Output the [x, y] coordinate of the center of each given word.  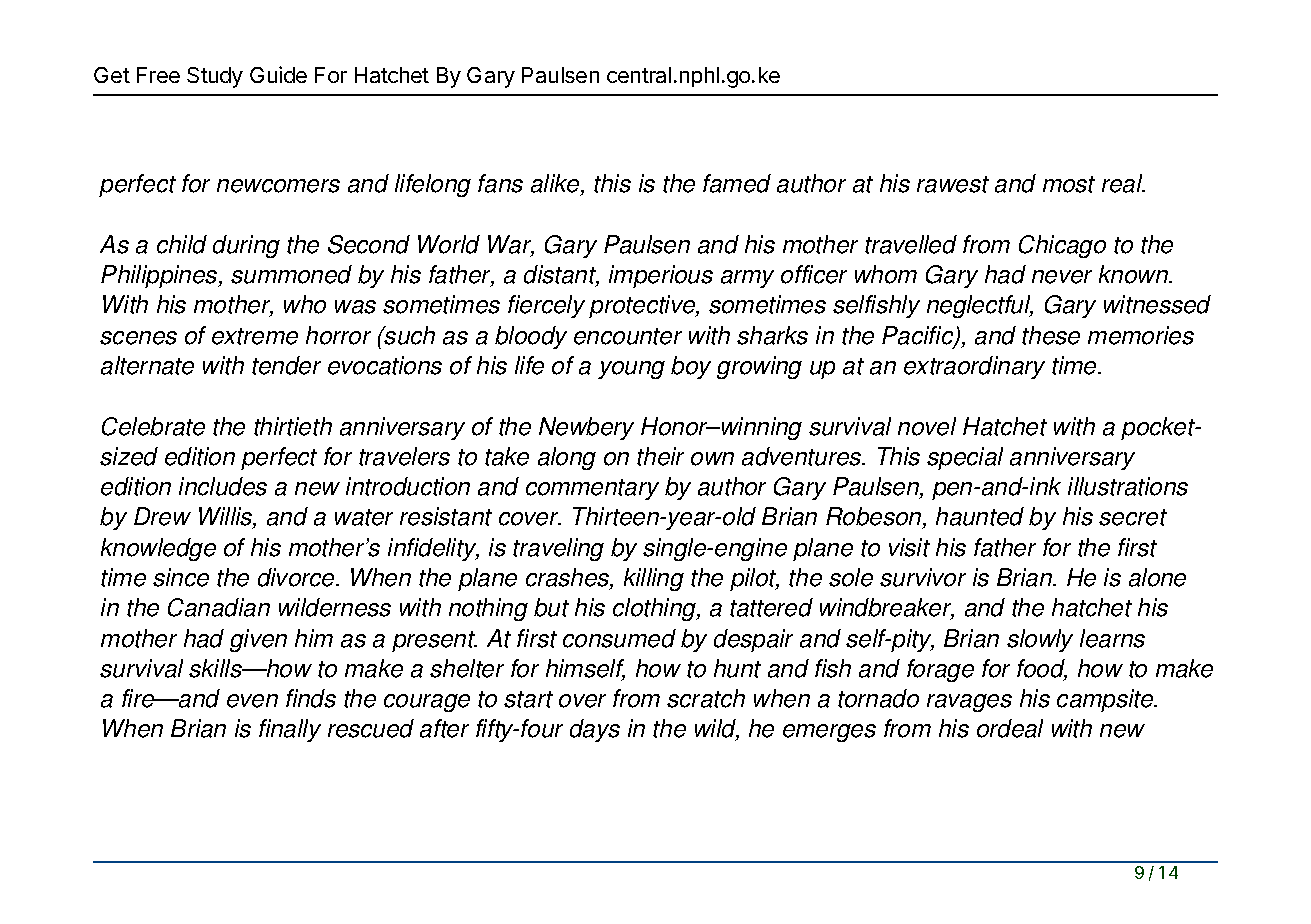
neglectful [980, 306]
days [595, 730]
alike [556, 185]
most [1069, 184]
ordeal [1010, 728]
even [252, 701]
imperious [661, 276]
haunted [980, 516]
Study [215, 77]
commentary [592, 489]
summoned [291, 274]
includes [223, 486]
